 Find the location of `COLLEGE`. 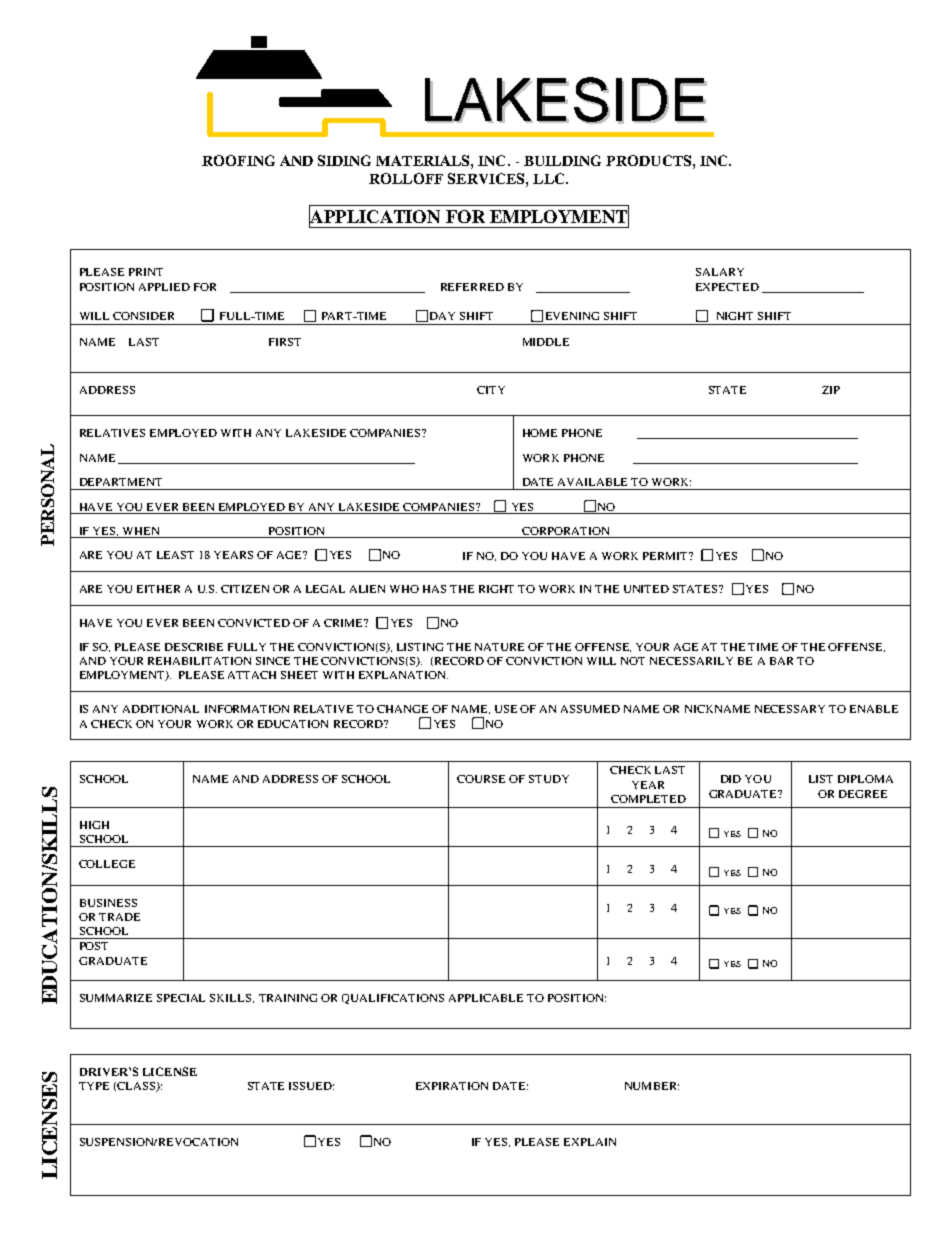

COLLEGE is located at coordinates (107, 864).
